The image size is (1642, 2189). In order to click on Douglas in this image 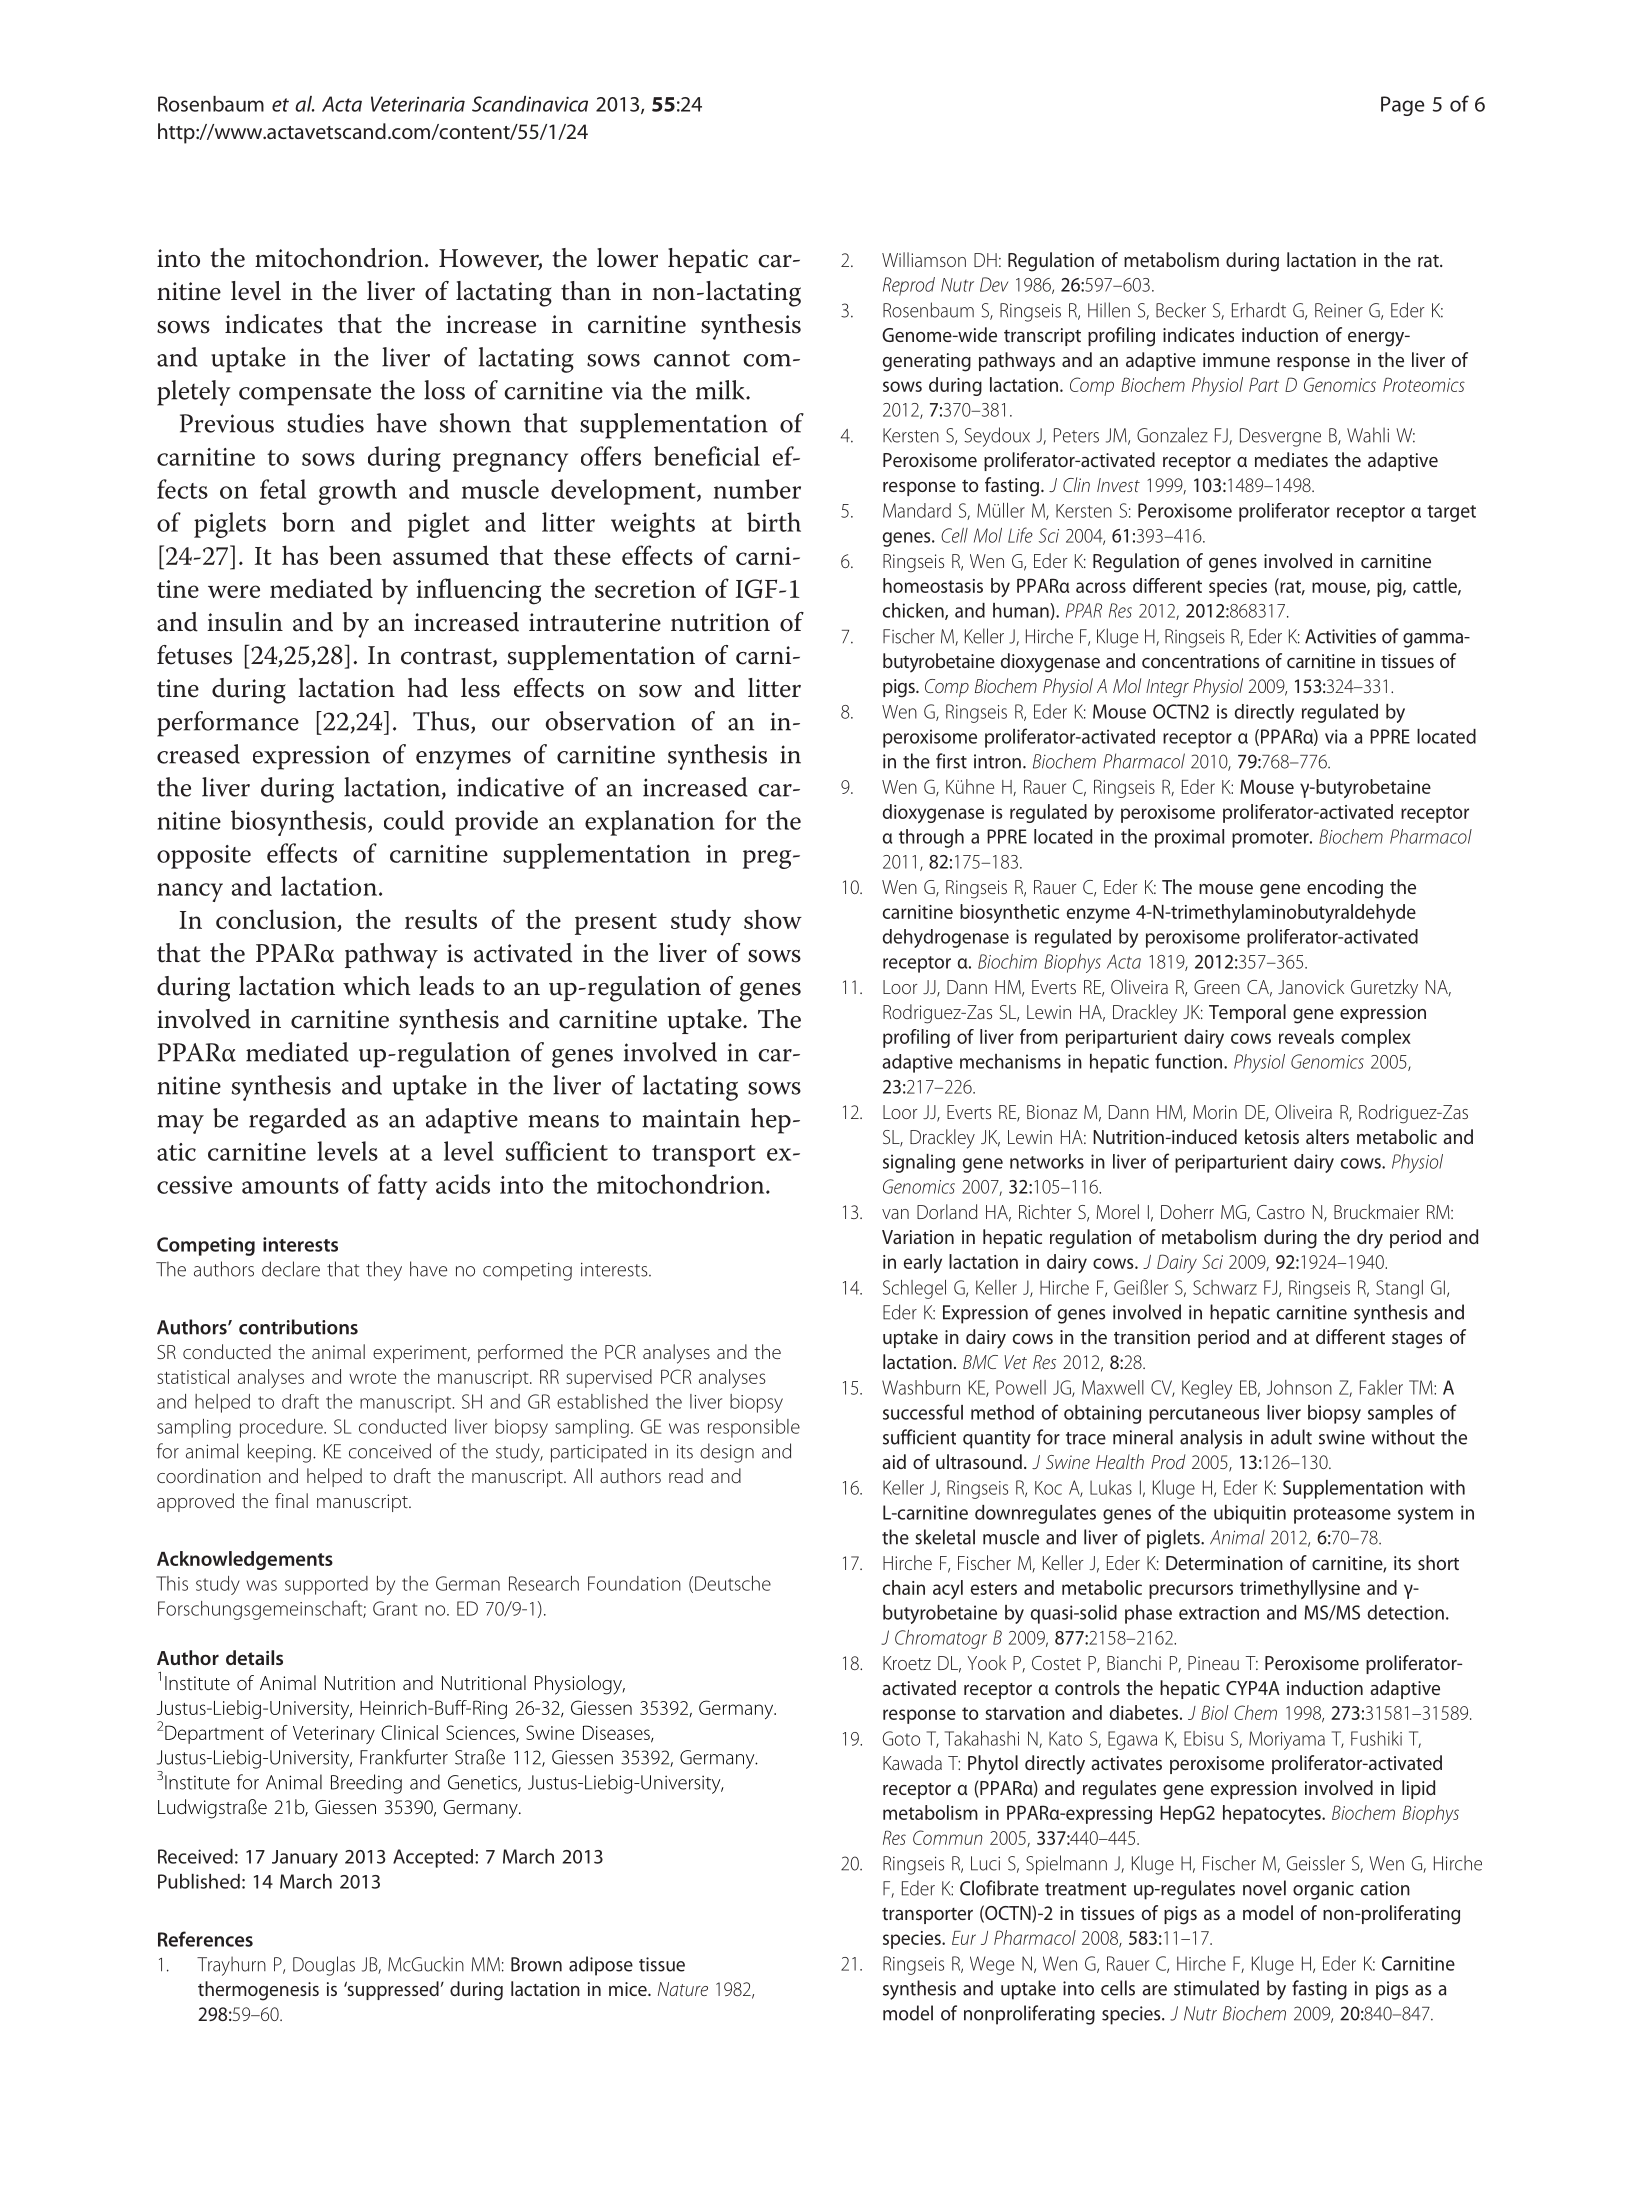, I will do `click(324, 1966)`.
